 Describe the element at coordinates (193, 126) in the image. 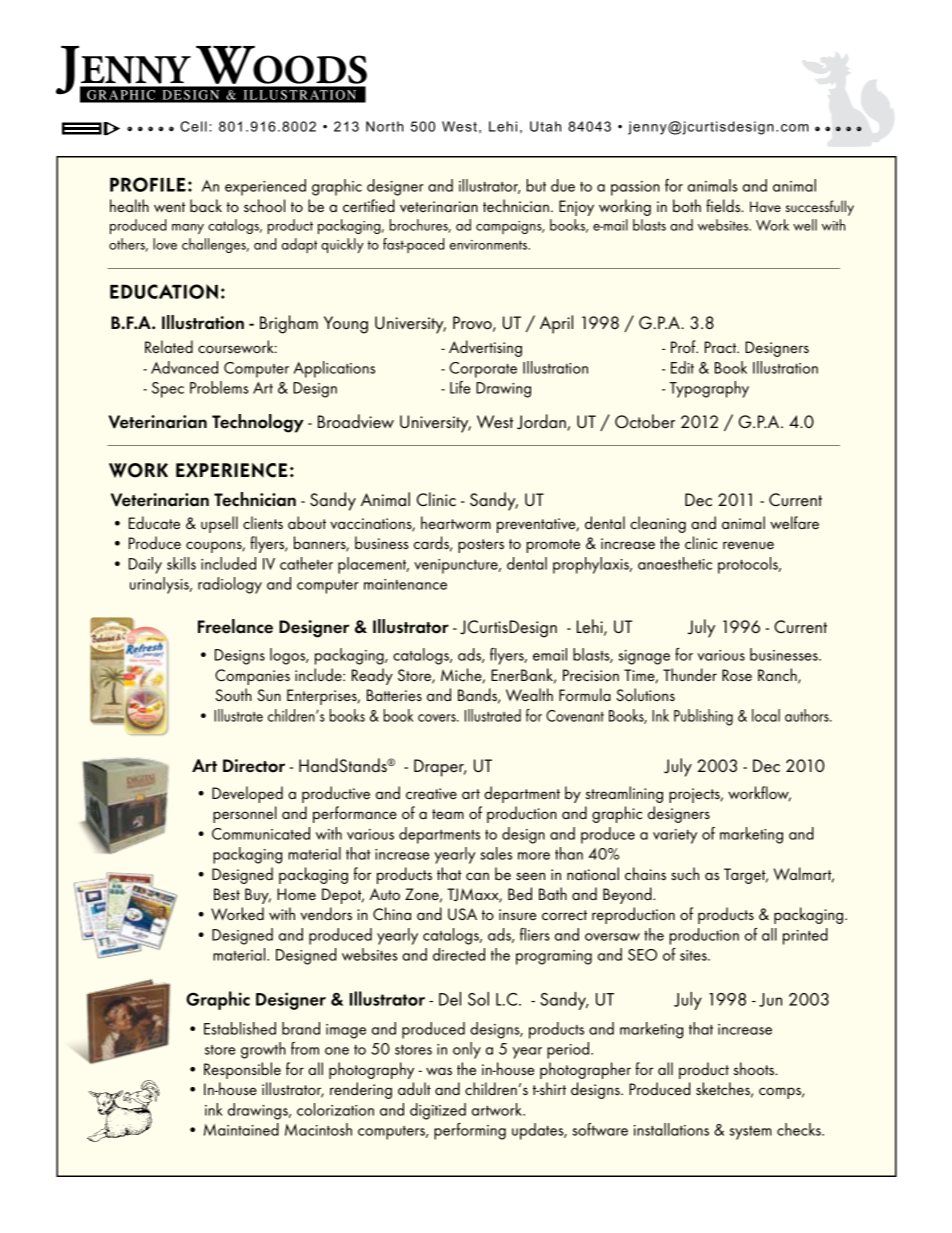

I see `Cell` at that location.
